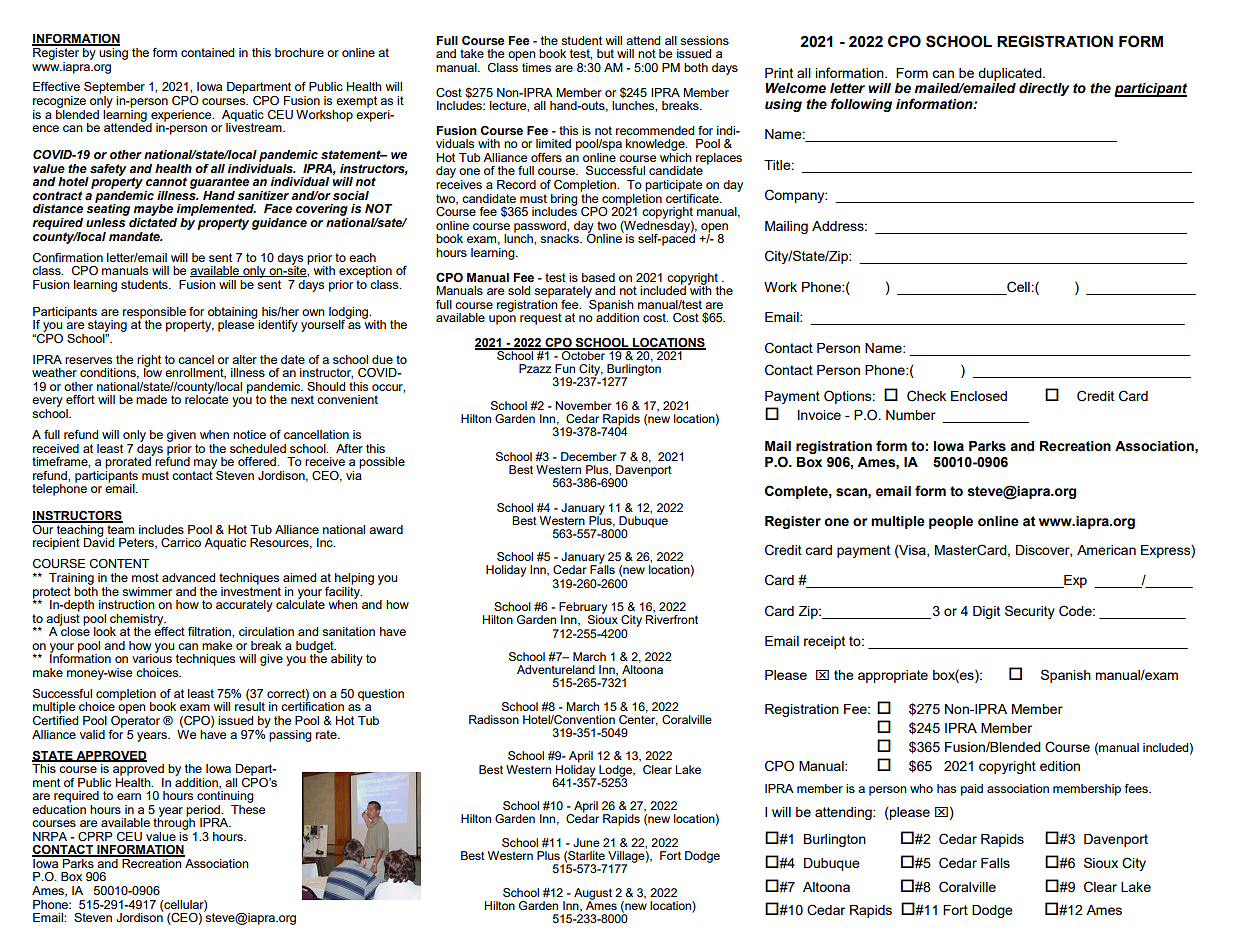 The height and width of the page is (952, 1233). Describe the element at coordinates (152, 221) in the page. I see `dictated` at that location.
